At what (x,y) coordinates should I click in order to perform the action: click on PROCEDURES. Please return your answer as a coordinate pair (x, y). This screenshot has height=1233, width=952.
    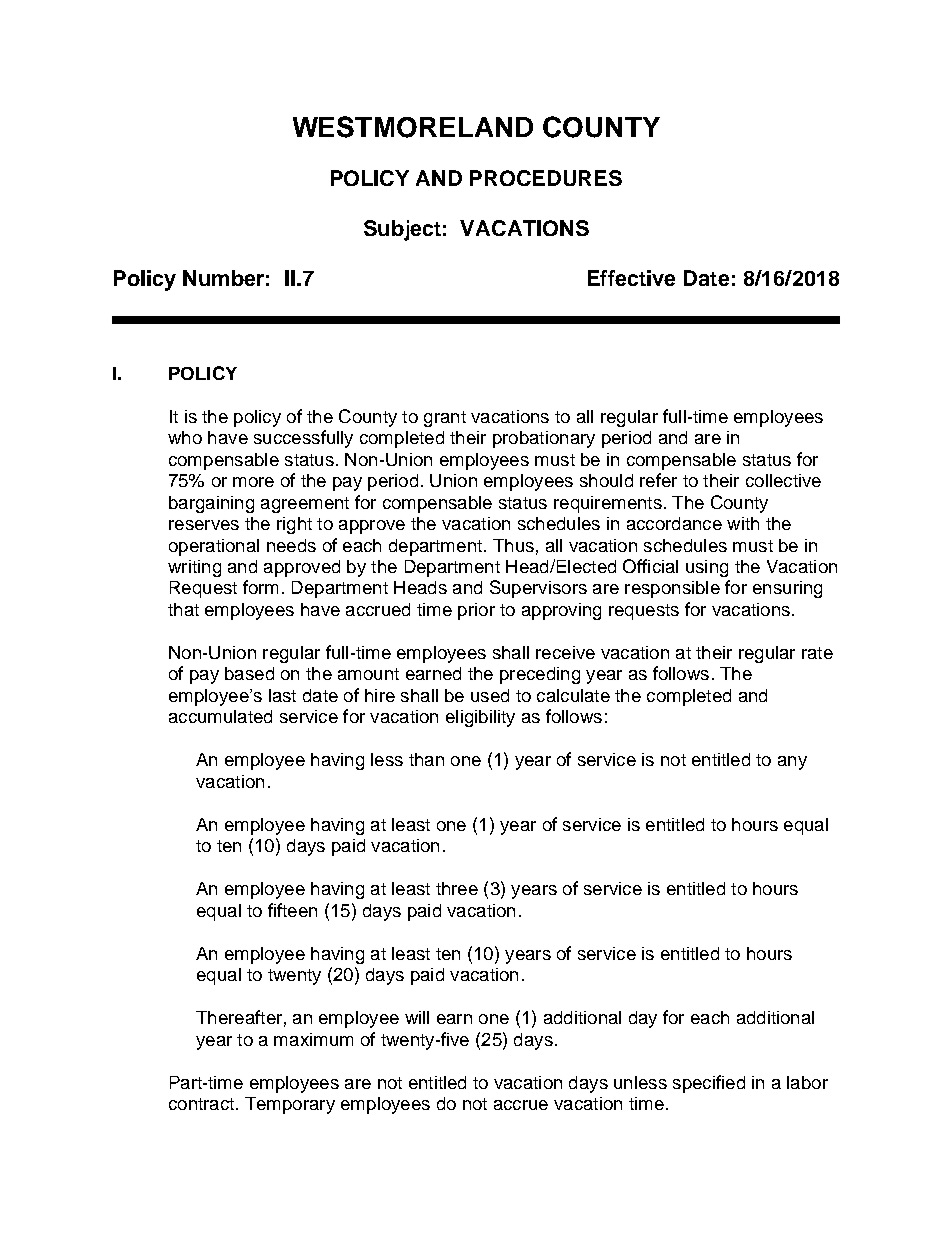
    Looking at the image, I should click on (546, 178).
